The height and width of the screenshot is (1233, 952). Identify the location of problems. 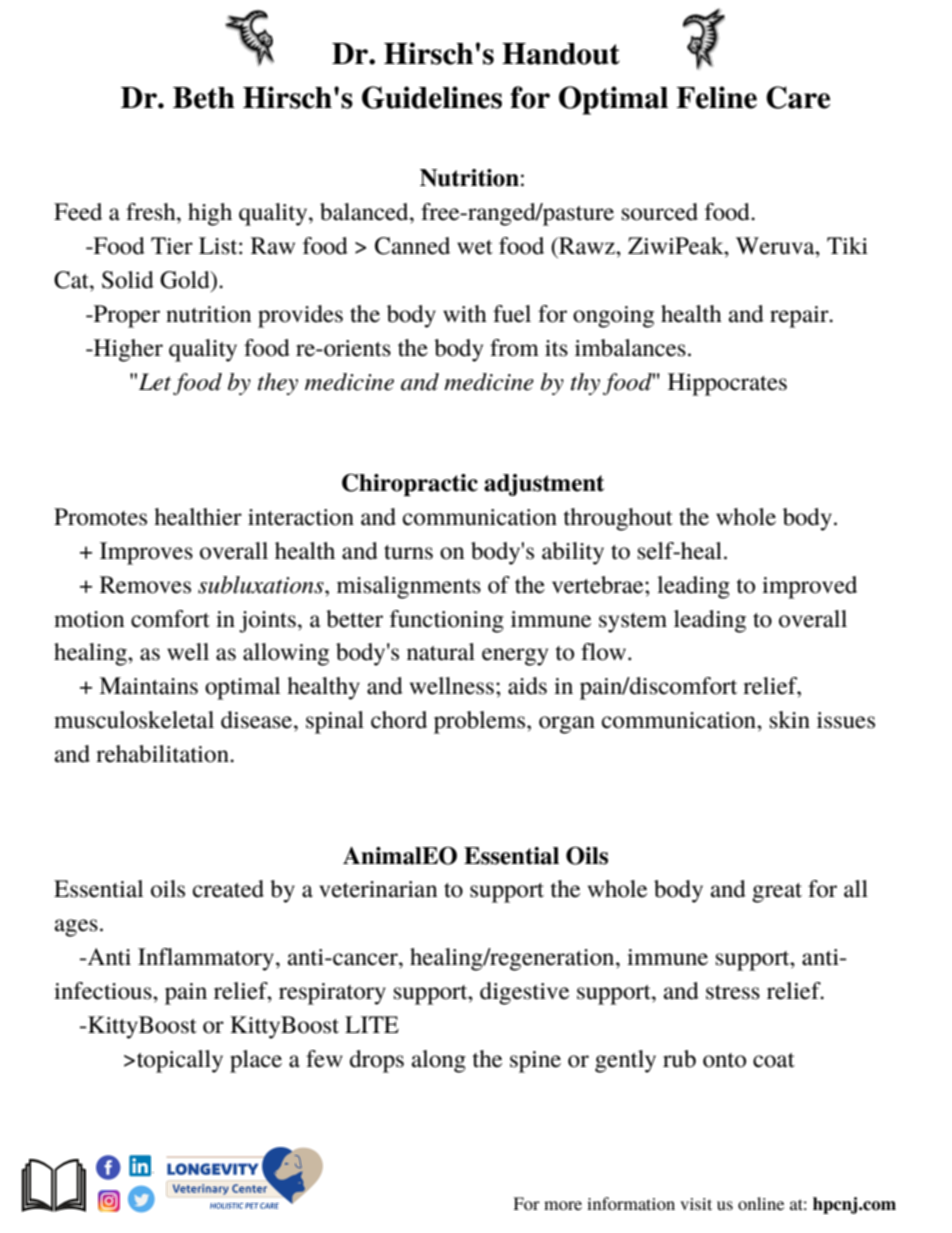
(481, 722).
